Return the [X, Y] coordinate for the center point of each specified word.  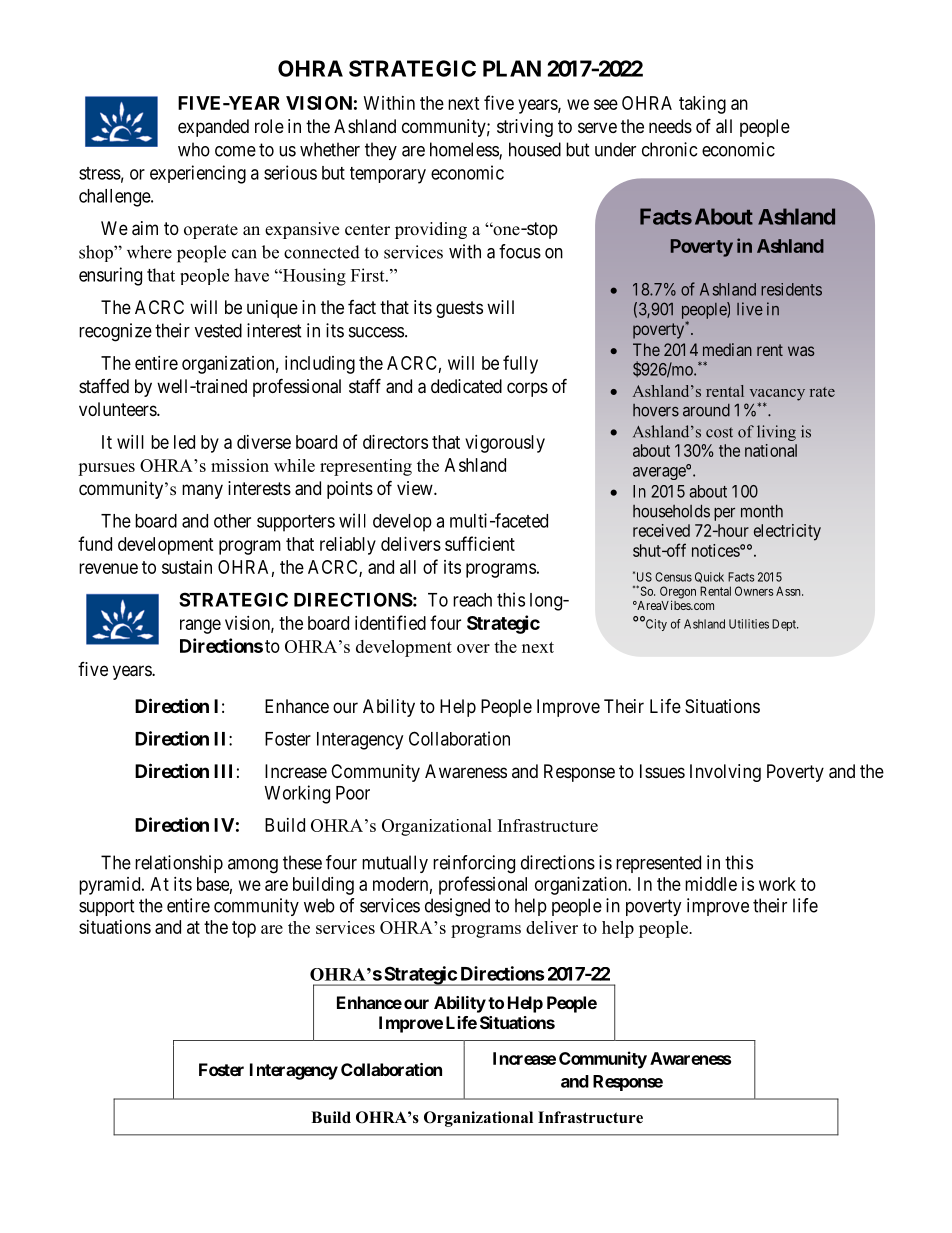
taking [702, 105]
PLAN [512, 68]
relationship [179, 864]
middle [711, 884]
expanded [213, 128]
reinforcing [474, 864]
